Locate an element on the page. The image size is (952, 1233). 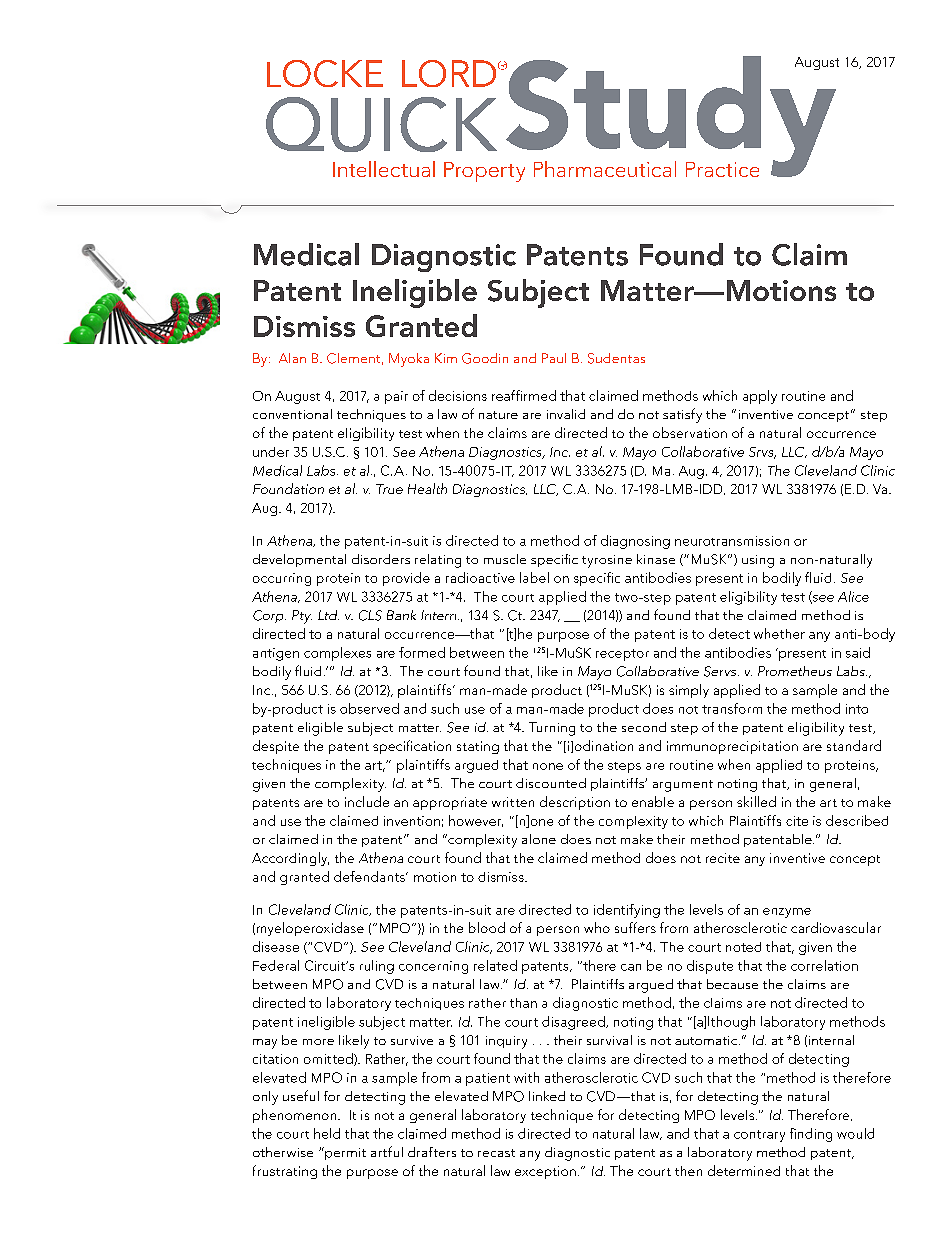
complexes is located at coordinates (337, 654).
